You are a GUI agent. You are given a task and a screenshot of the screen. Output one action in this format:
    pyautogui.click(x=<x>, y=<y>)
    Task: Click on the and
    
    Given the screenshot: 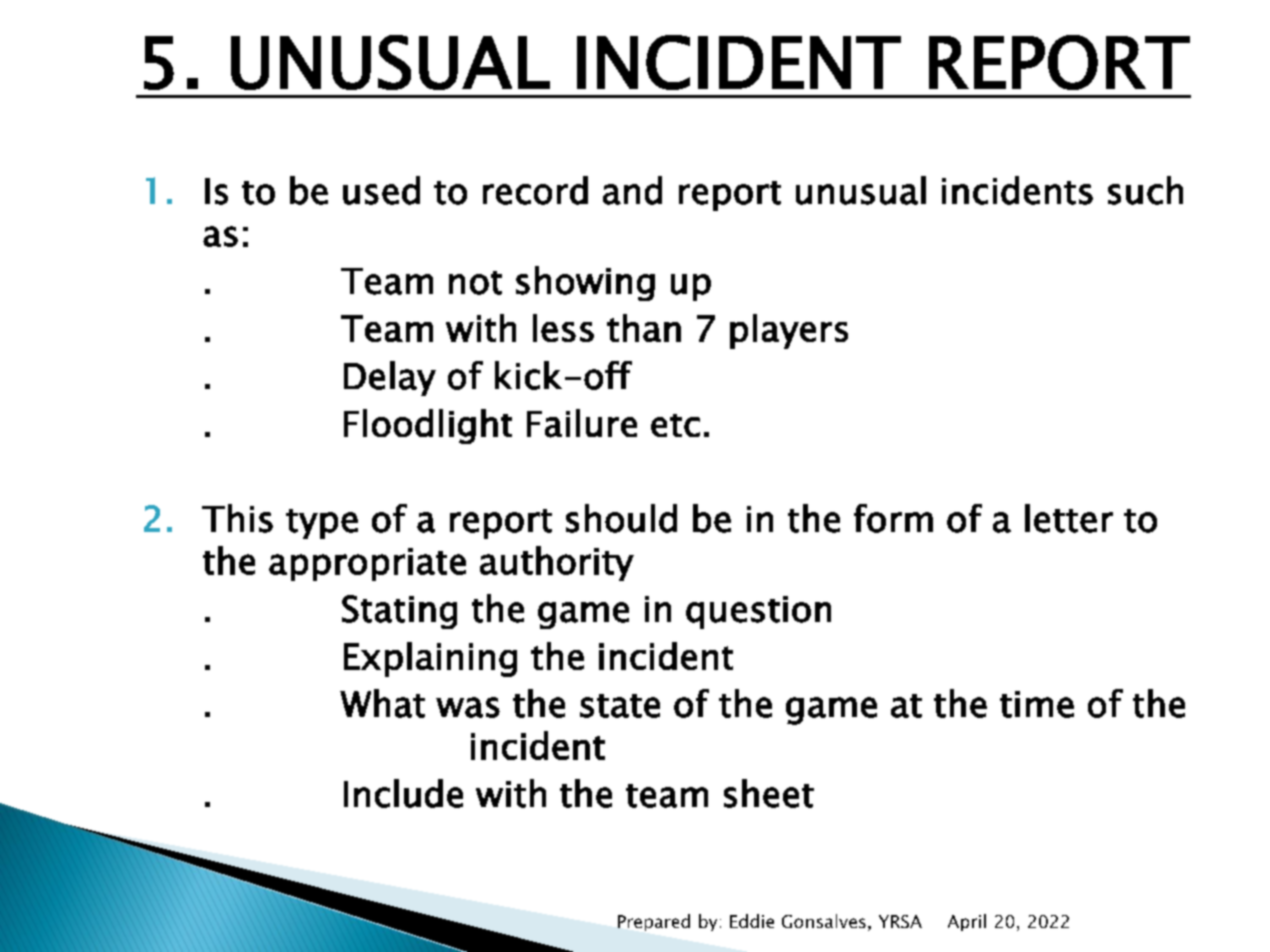 What is the action you would take?
    pyautogui.click(x=632, y=190)
